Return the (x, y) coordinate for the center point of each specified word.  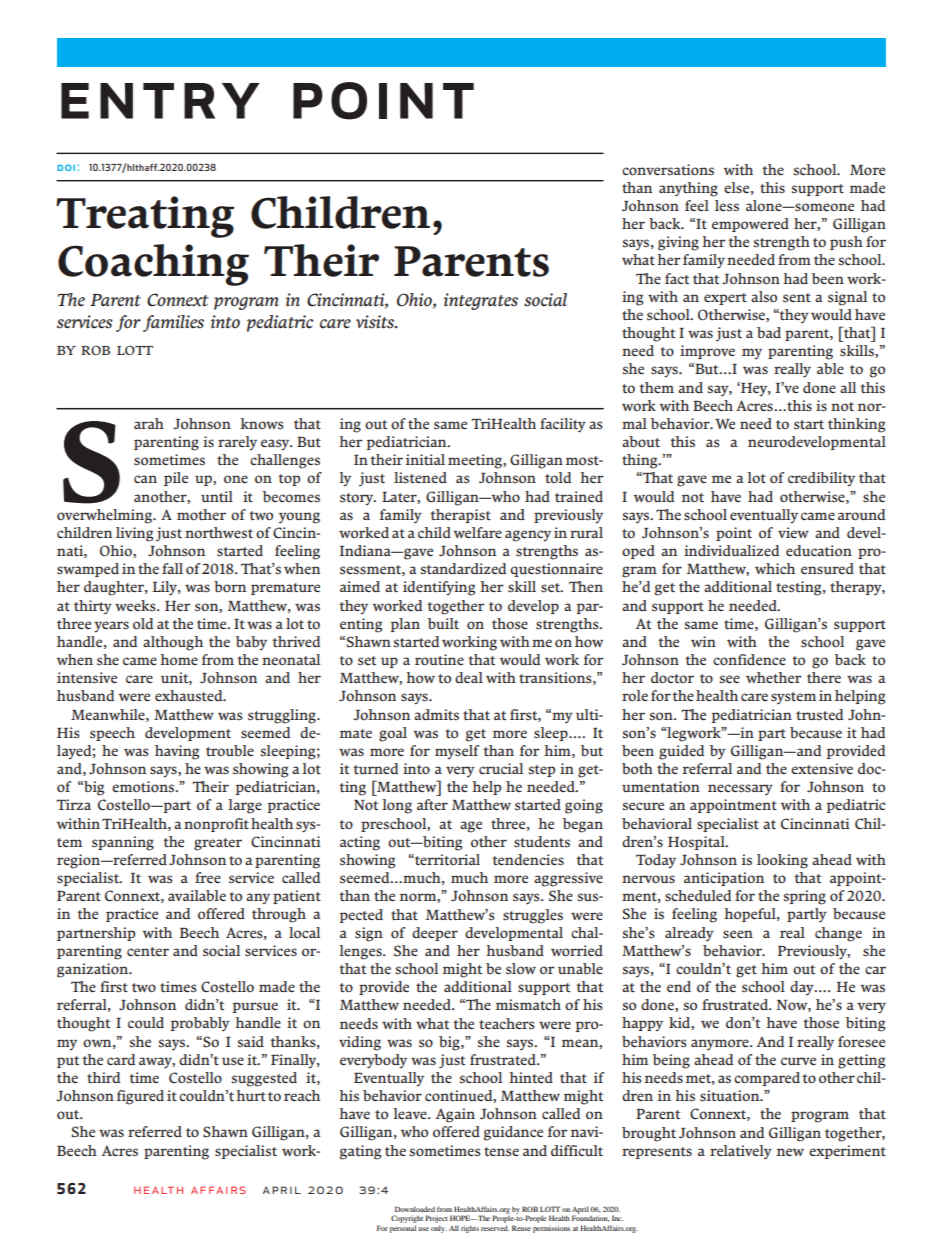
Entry (160, 101)
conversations (668, 170)
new (790, 1152)
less (727, 206)
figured (140, 1097)
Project (436, 1219)
